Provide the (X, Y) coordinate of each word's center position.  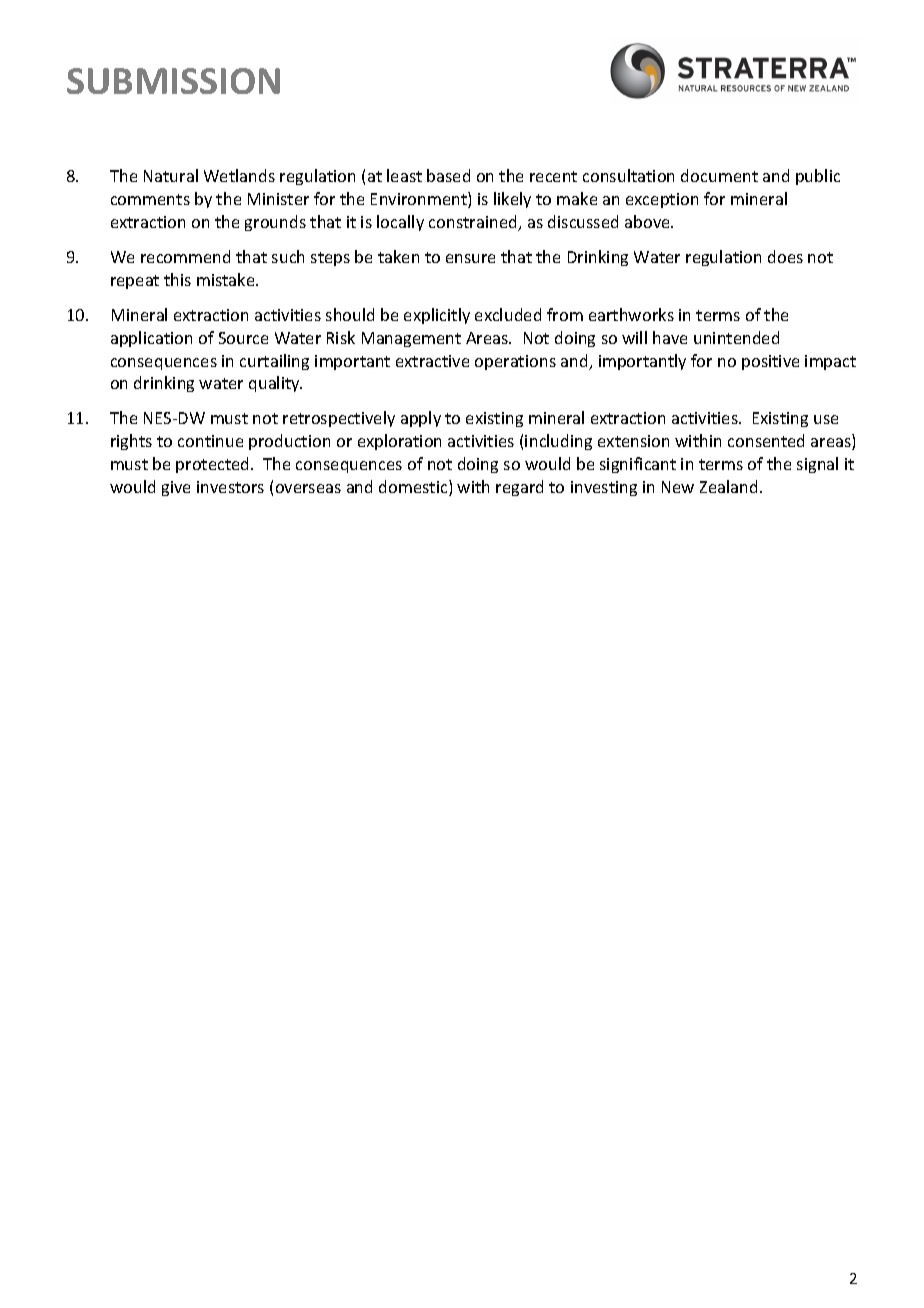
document (719, 175)
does (785, 256)
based (448, 175)
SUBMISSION (173, 81)
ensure (470, 258)
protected (214, 465)
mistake (227, 279)
